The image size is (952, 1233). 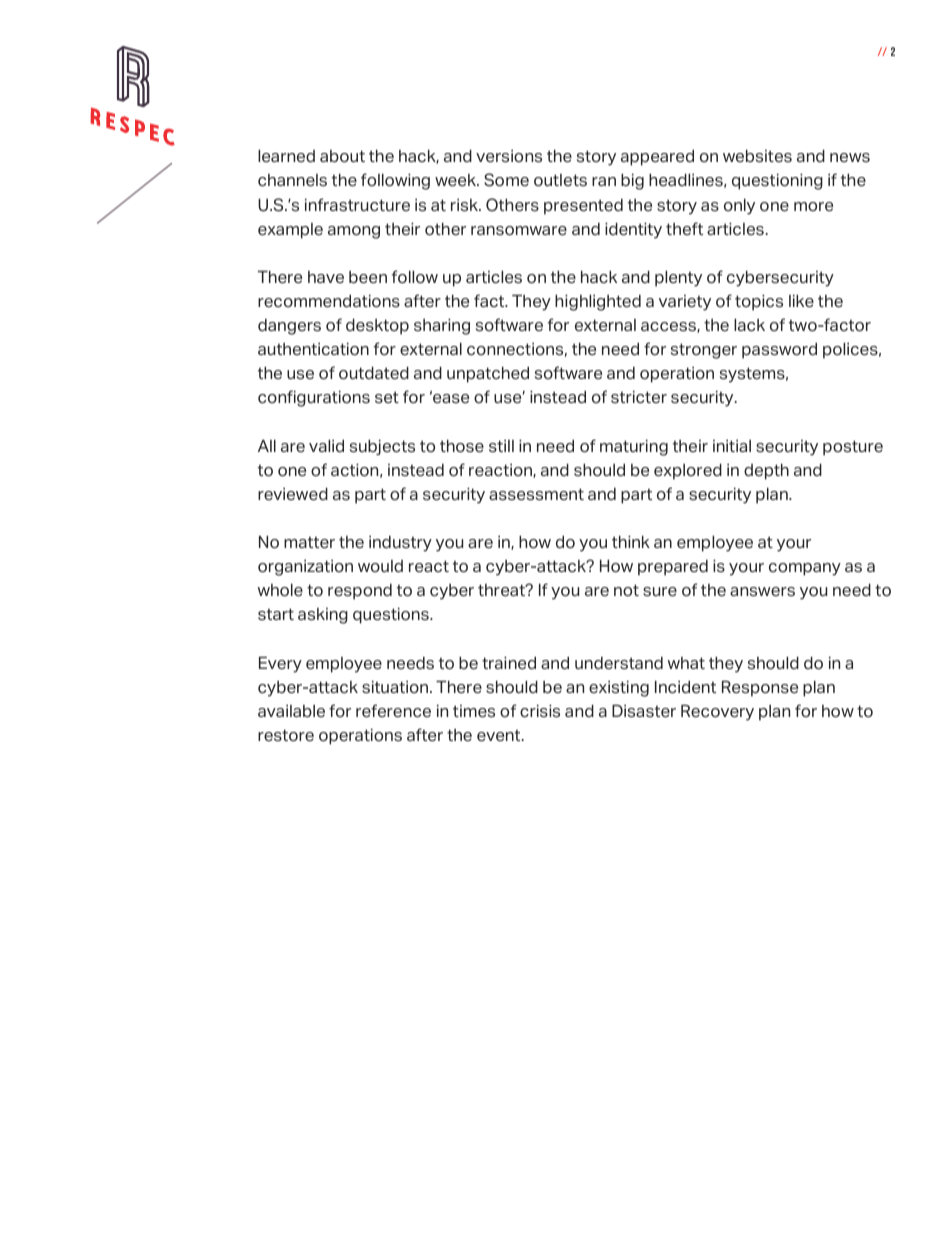 What do you see at coordinates (323, 616) in the document?
I see `asking` at bounding box center [323, 616].
